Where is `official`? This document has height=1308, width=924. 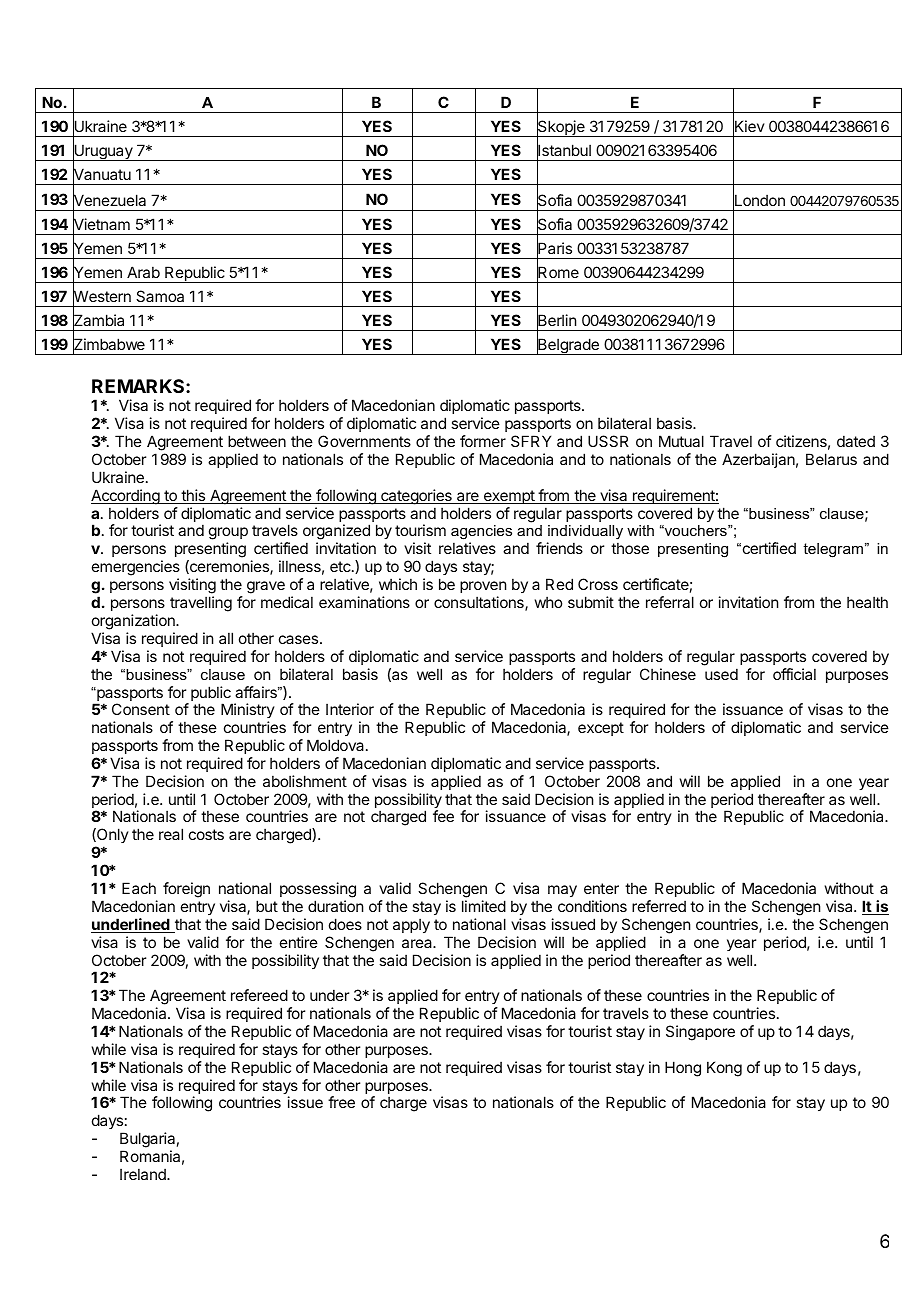 official is located at coordinates (794, 674).
